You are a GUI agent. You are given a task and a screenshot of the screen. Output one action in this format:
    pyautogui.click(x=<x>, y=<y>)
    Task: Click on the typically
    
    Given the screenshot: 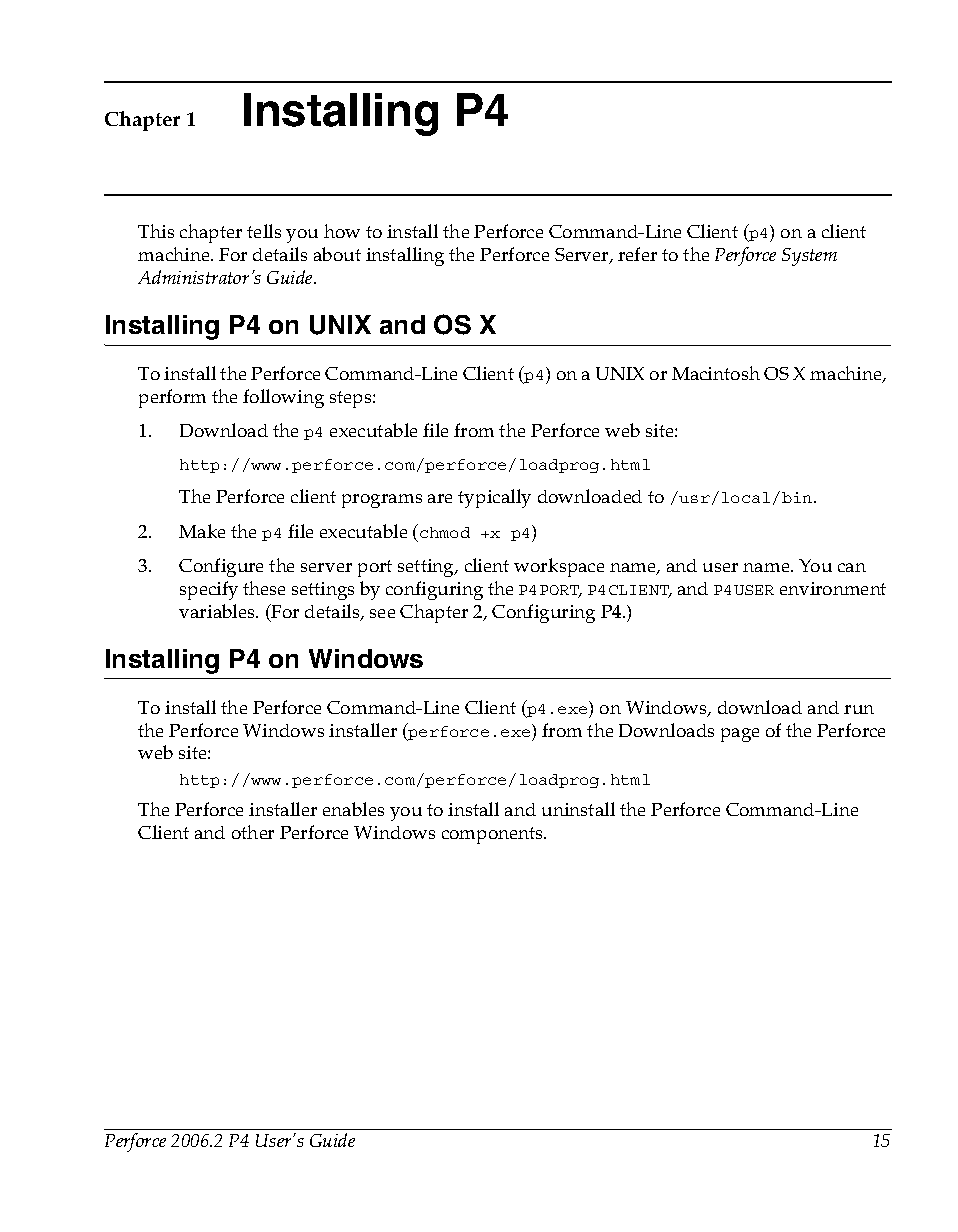 What is the action you would take?
    pyautogui.click(x=494, y=498)
